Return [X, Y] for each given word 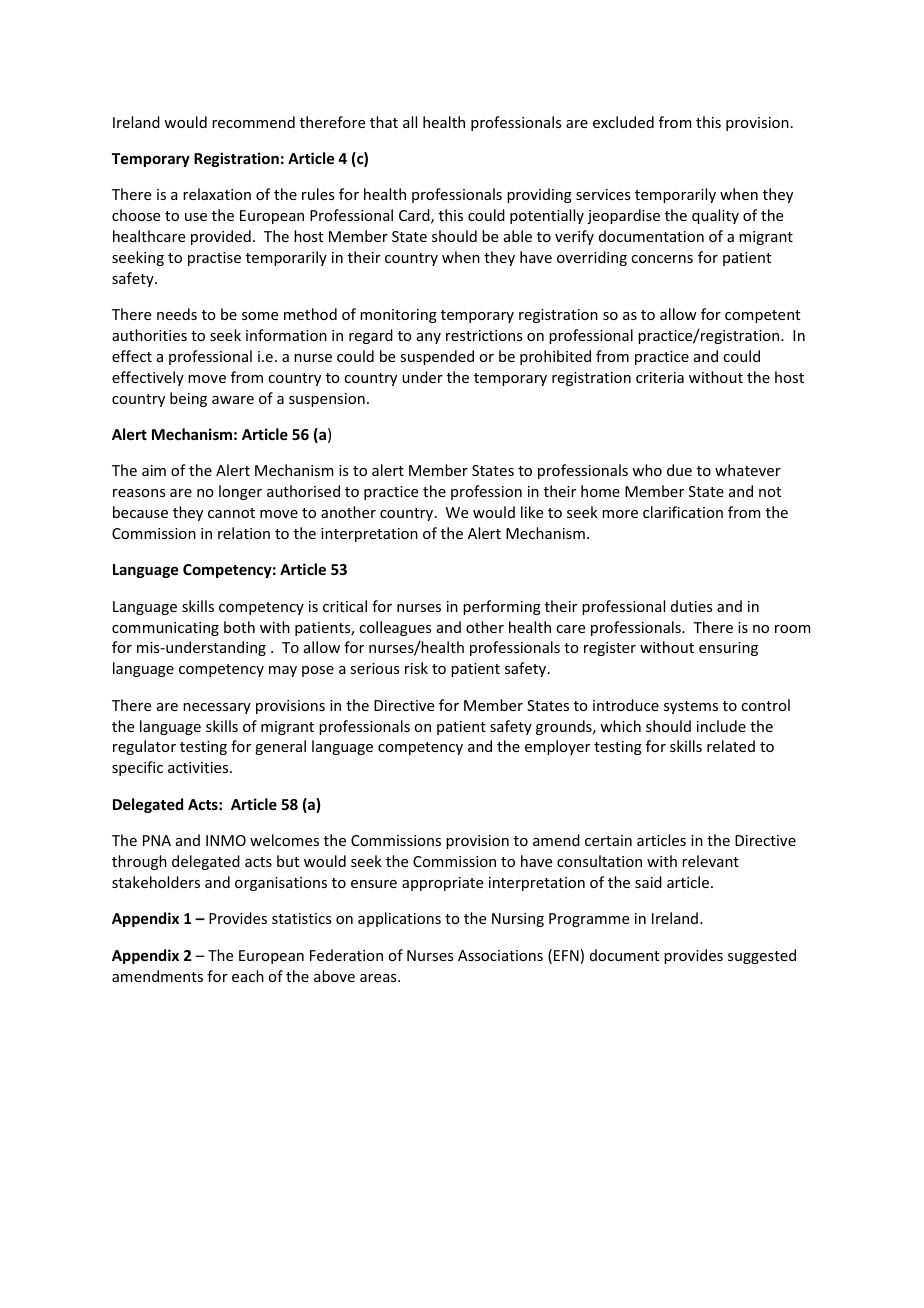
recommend [253, 122]
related [731, 746]
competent [762, 316]
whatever [748, 470]
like [532, 512]
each [248, 976]
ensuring [728, 649]
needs [177, 314]
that [384, 122]
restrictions [484, 335]
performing [502, 607]
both [239, 627]
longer [240, 492]
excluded [623, 122]
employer [557, 747]
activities [199, 767]
